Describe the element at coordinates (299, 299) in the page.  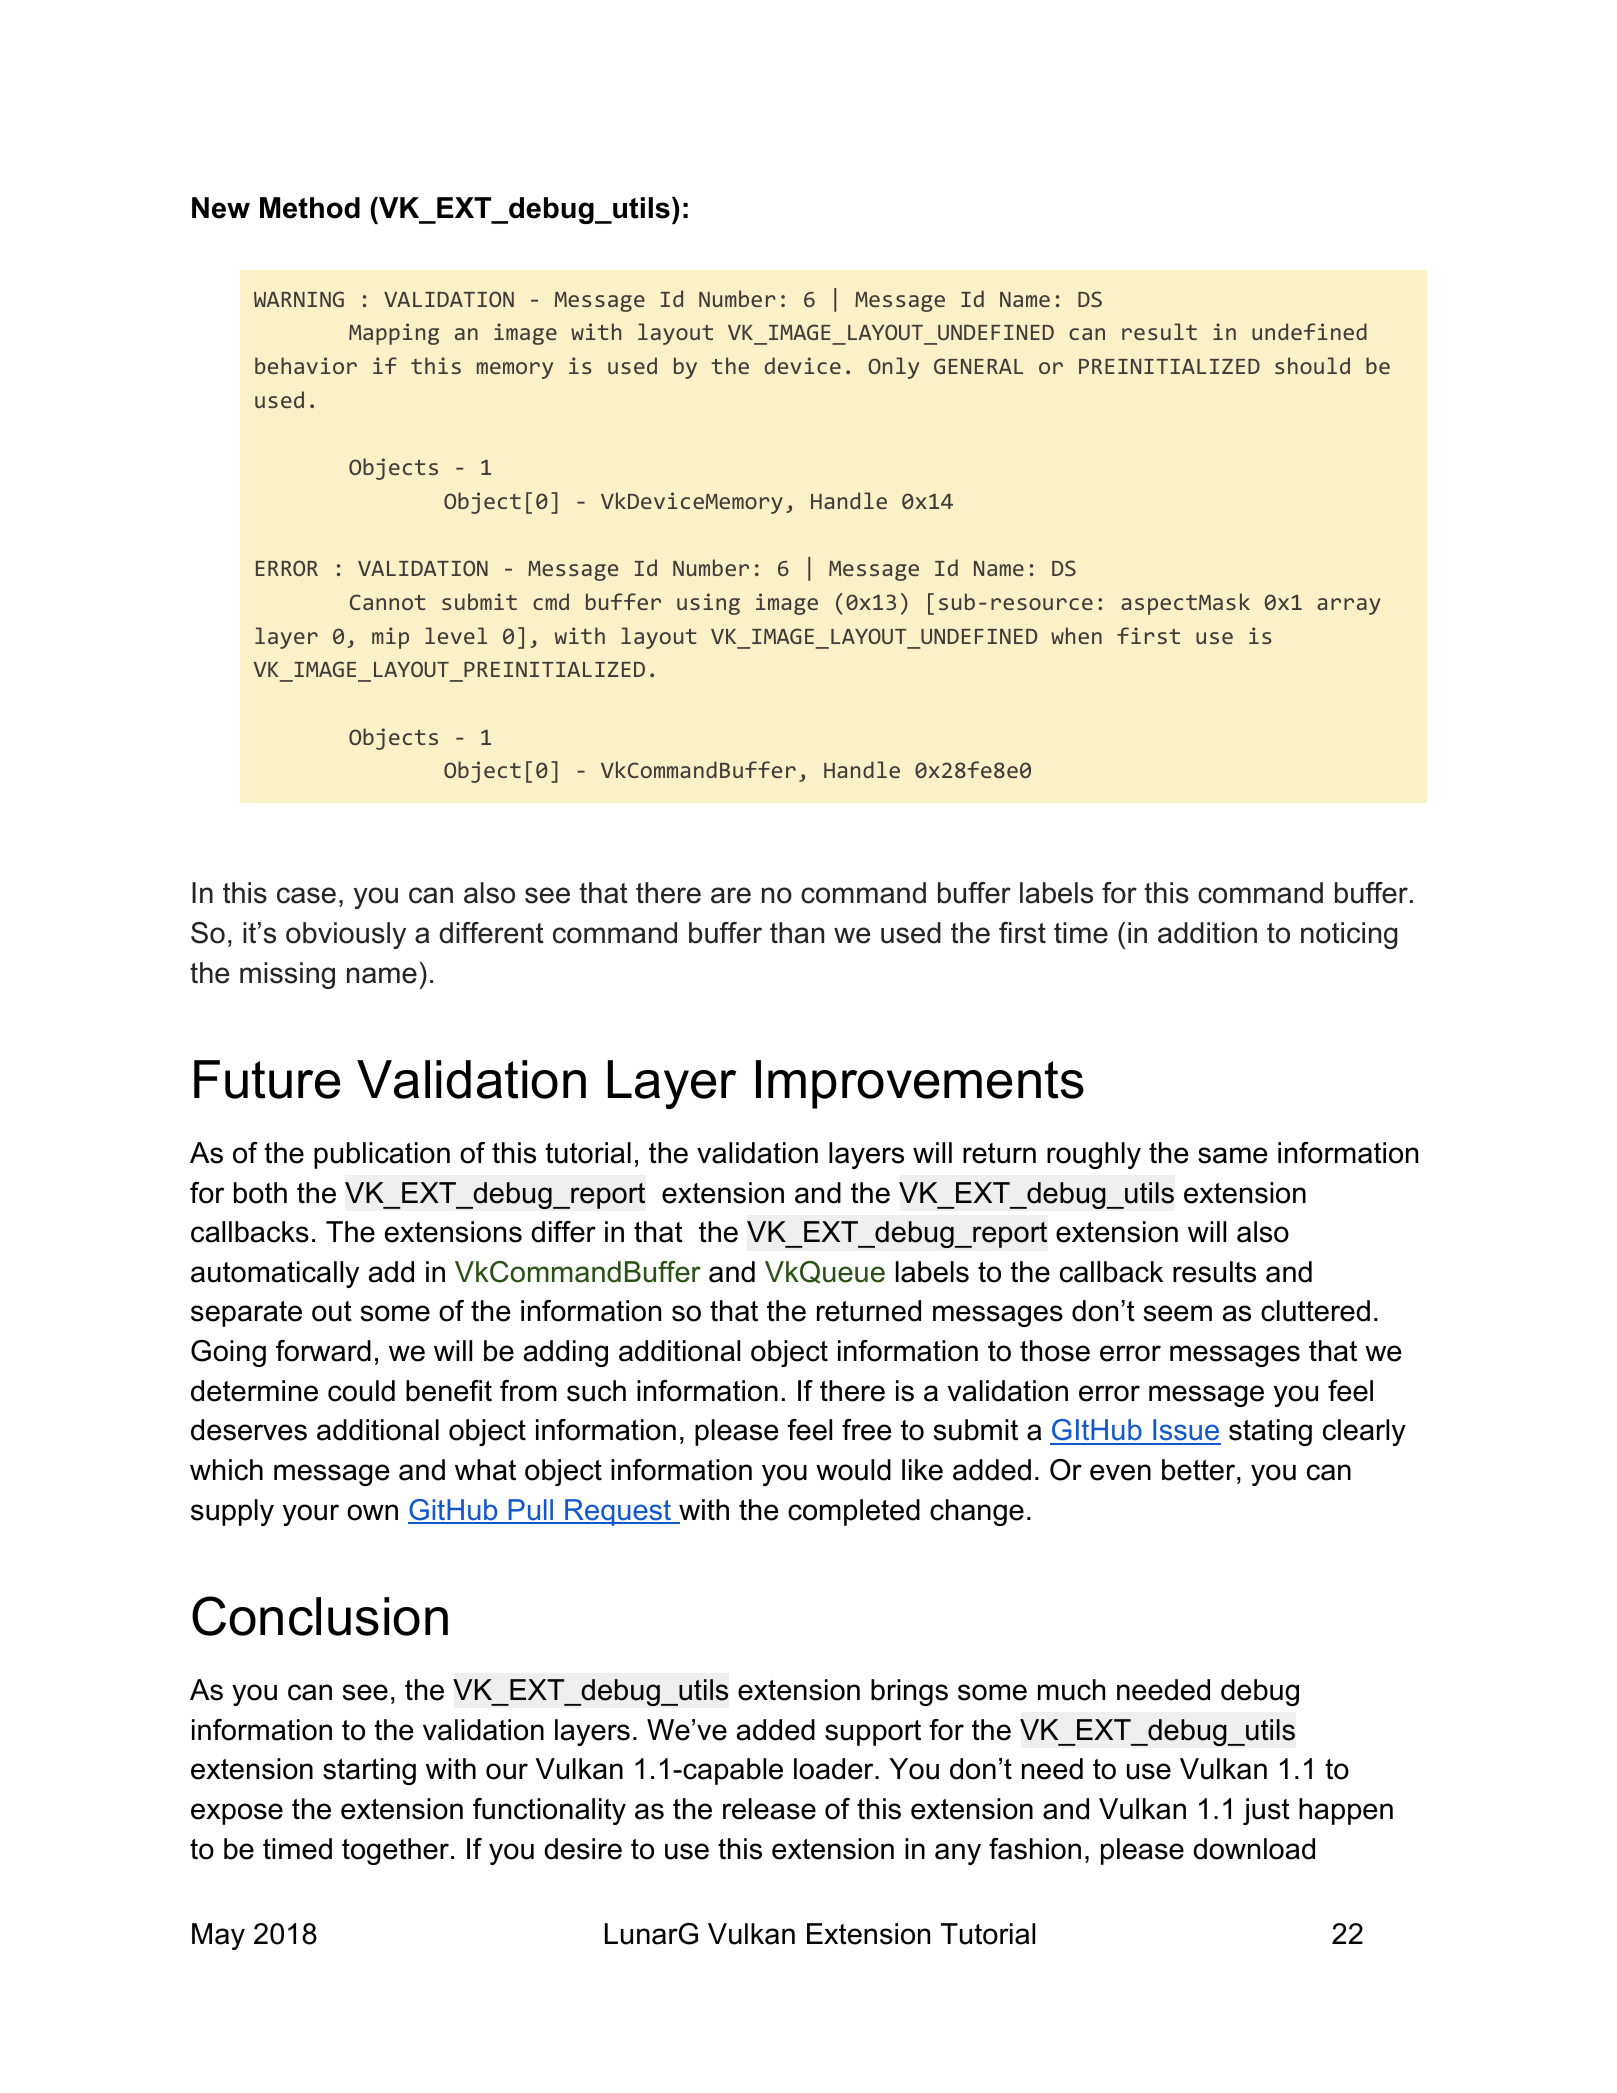
I see `WARNING` at that location.
